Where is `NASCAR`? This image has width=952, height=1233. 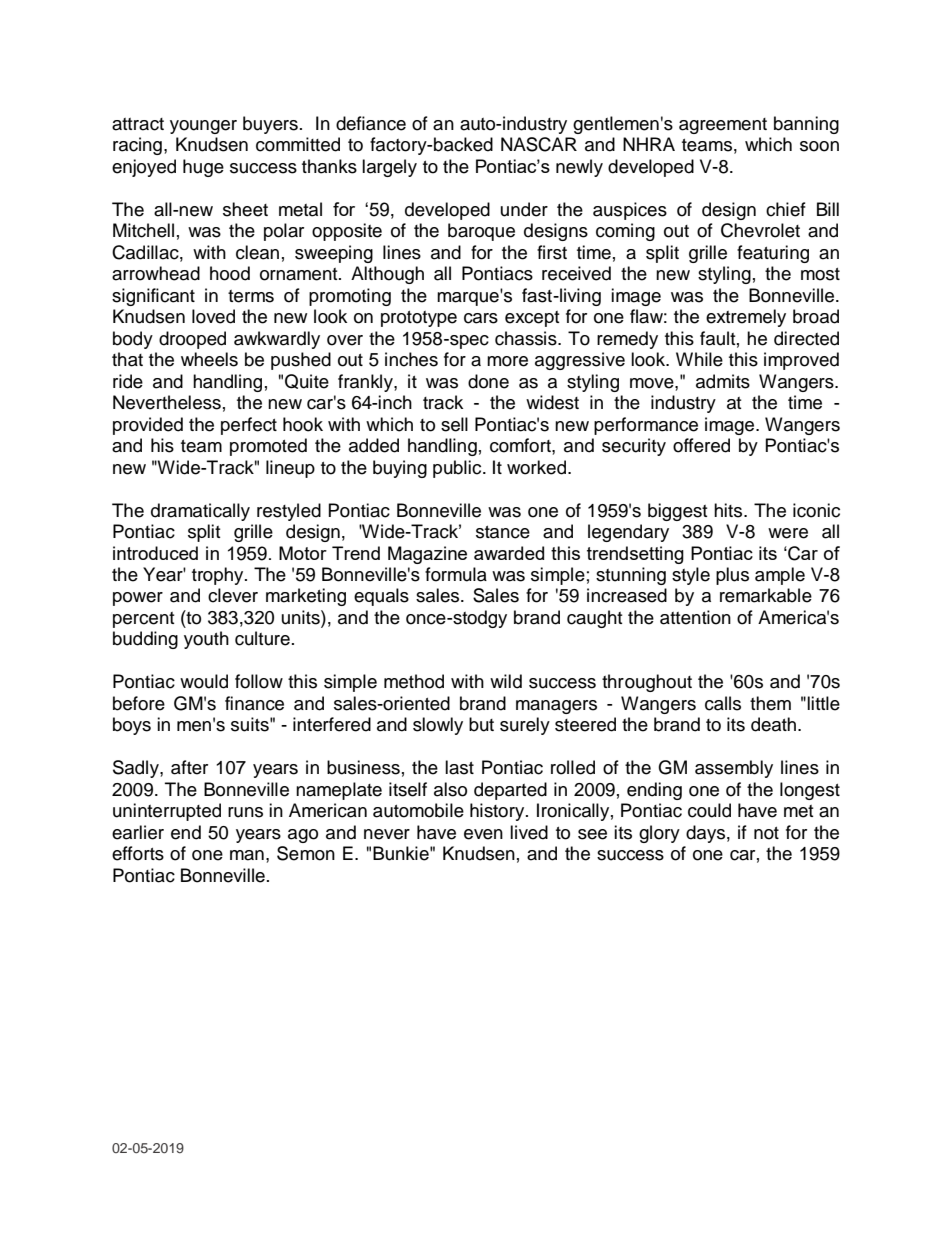 NASCAR is located at coordinates (539, 144).
